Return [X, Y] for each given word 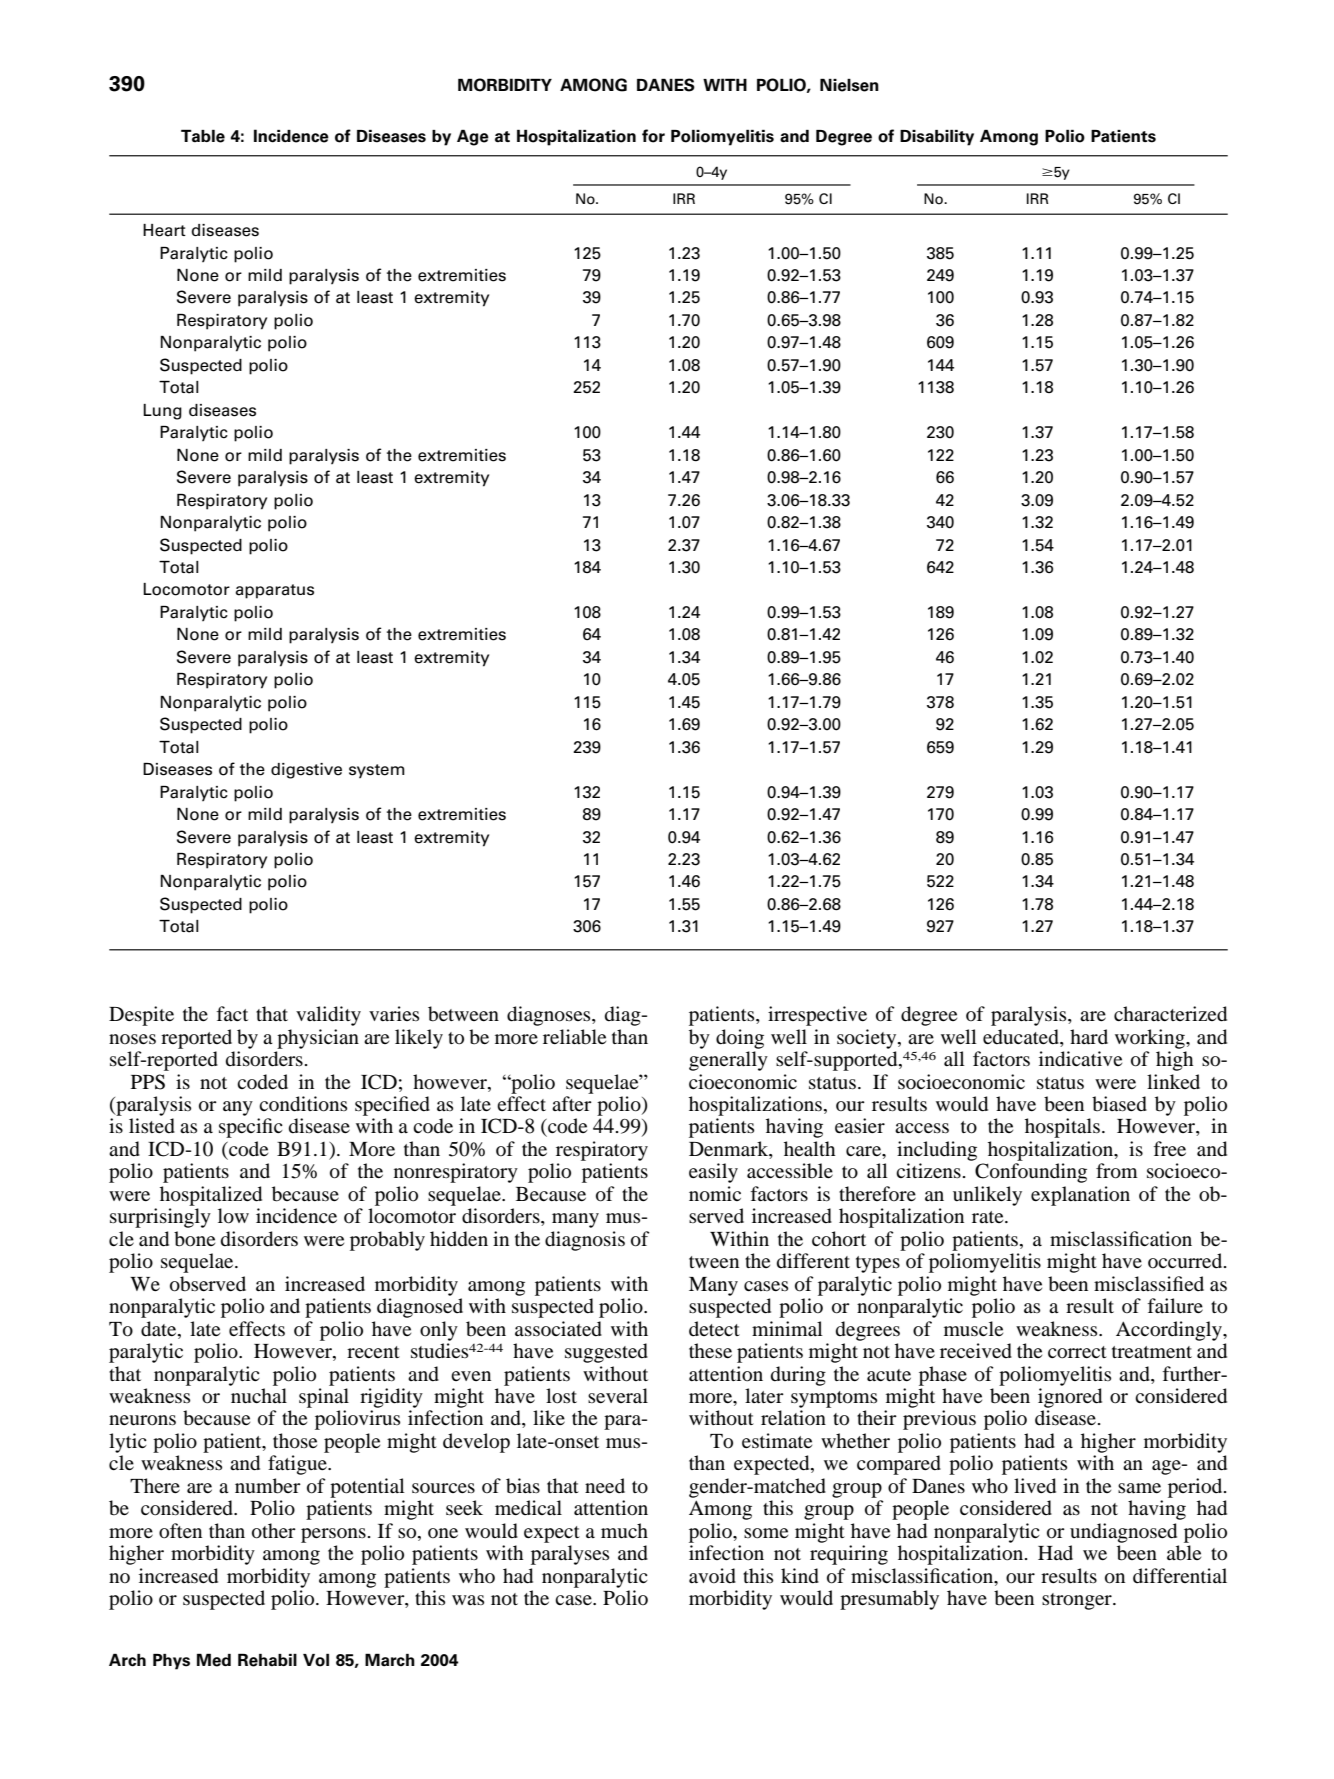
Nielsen [849, 85]
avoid [712, 1576]
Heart [164, 230]
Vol [316, 1660]
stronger [1078, 1601]
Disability [937, 137]
